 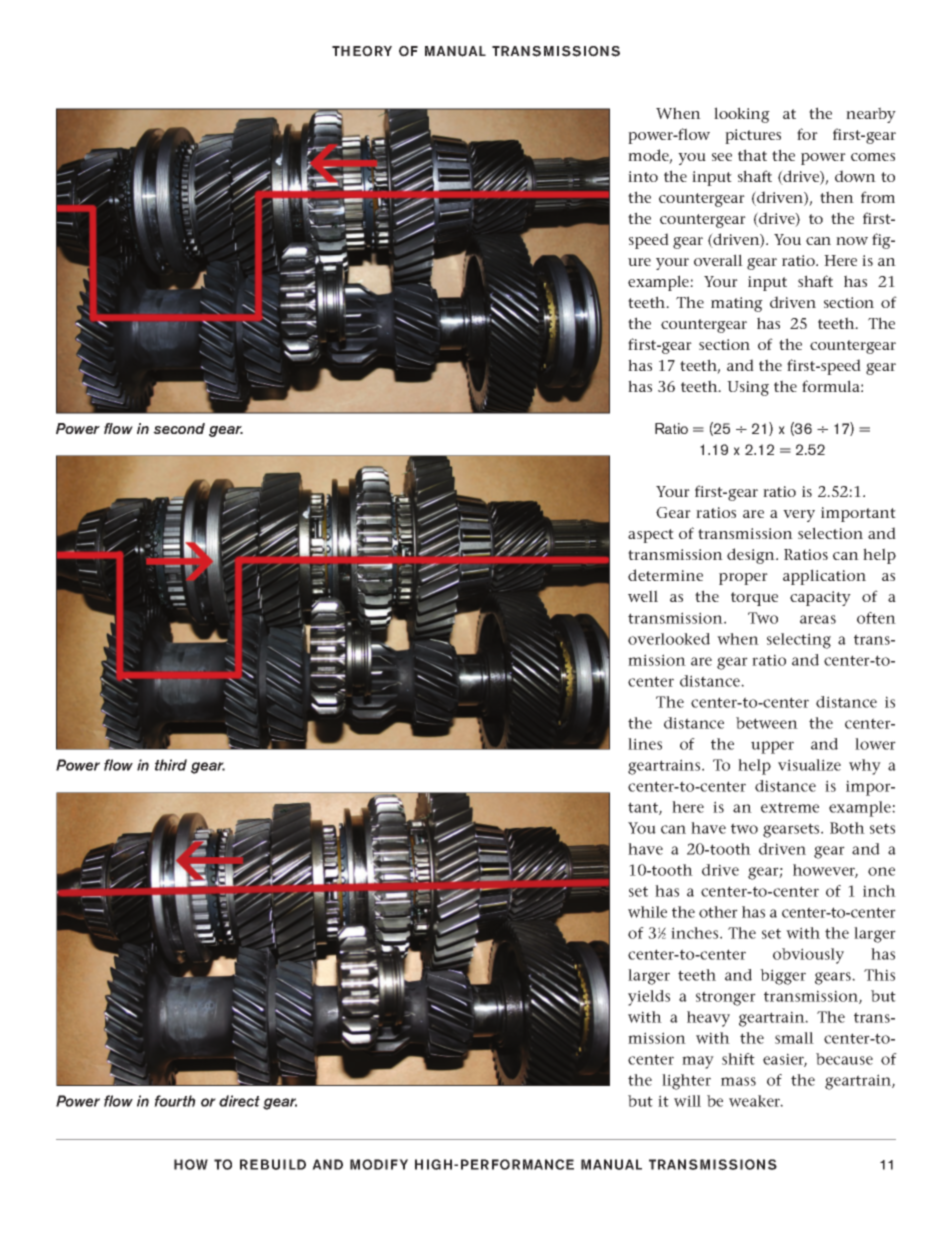 I want to click on second, so click(x=179, y=428).
